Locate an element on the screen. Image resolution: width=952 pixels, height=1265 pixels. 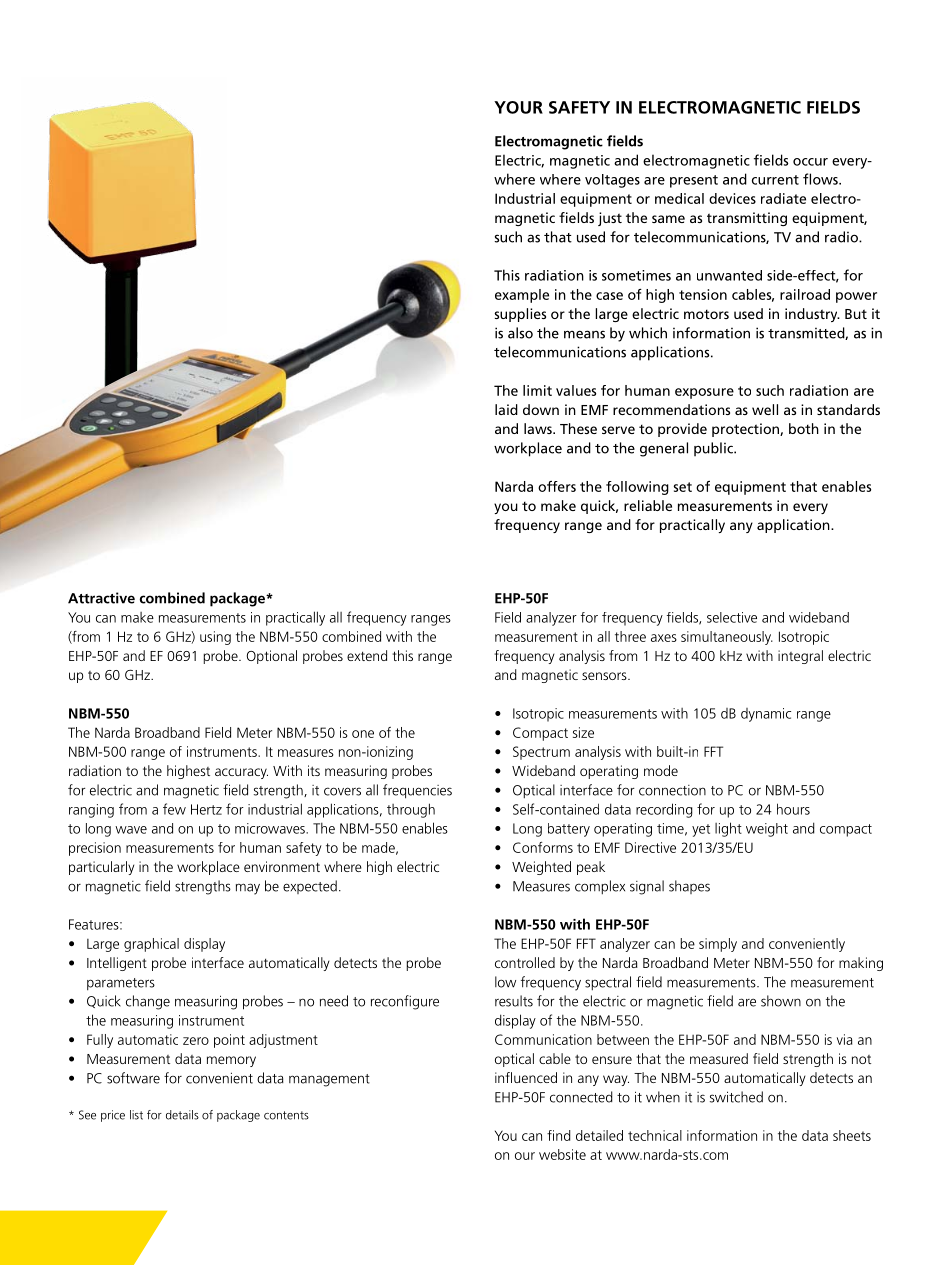
laid is located at coordinates (506, 409).
